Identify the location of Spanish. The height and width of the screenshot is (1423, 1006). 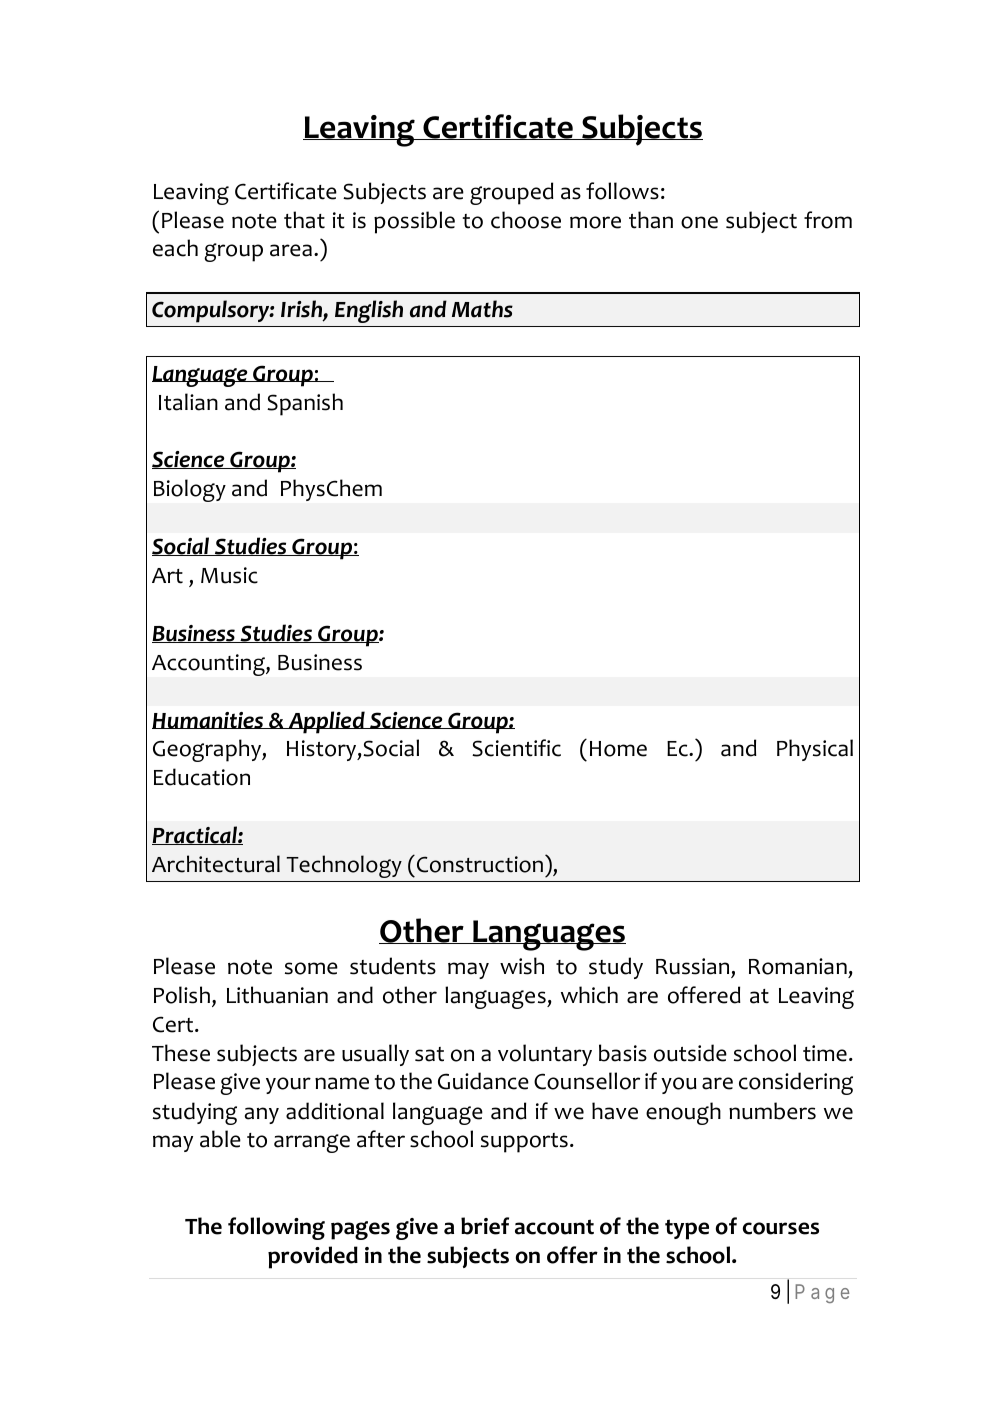
(305, 404).
